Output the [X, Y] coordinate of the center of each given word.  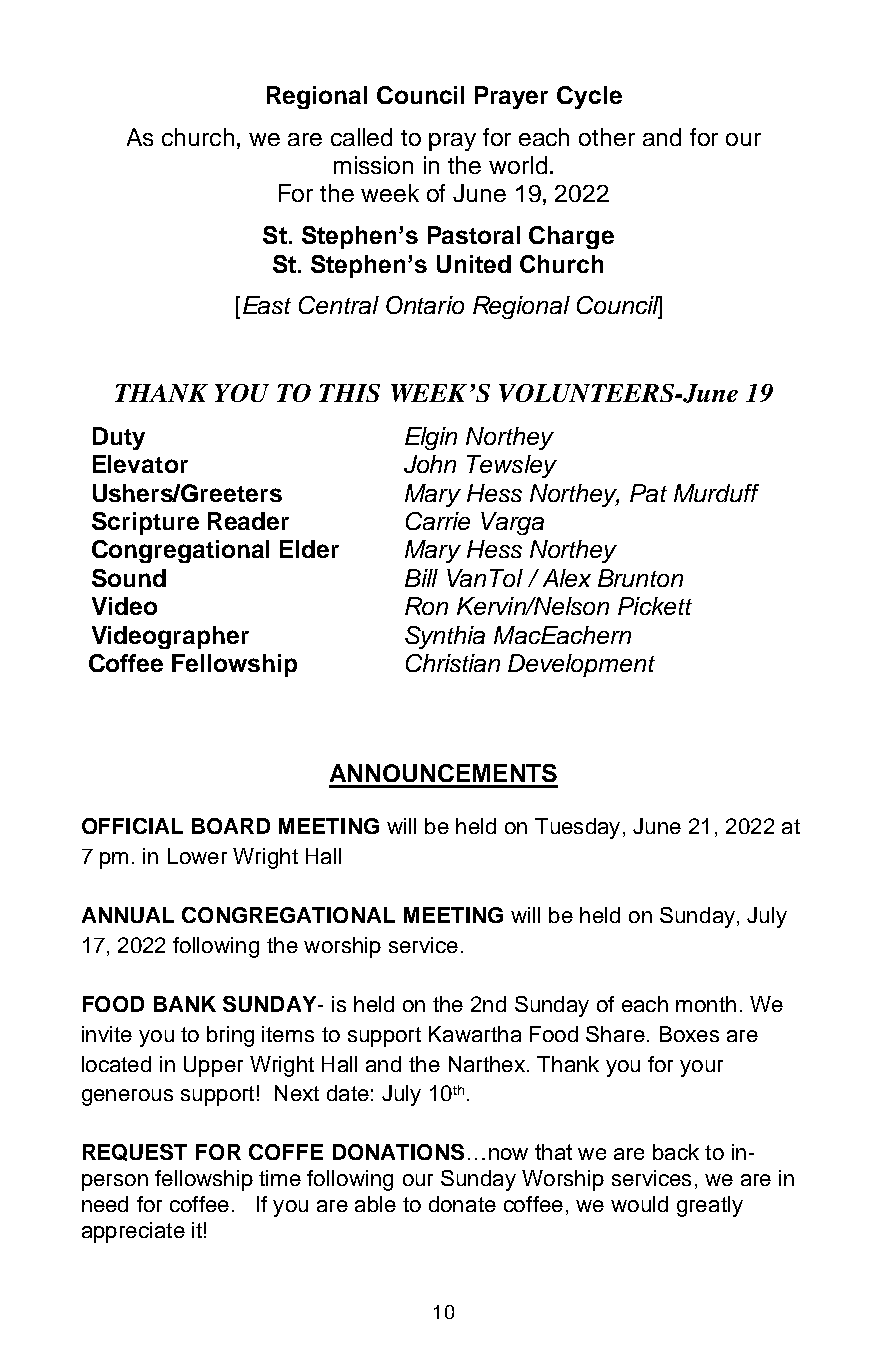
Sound [129, 578]
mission [373, 165]
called [361, 137]
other [607, 137]
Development [581, 665]
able [375, 1204]
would [639, 1204]
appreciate [133, 1232]
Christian [453, 663]
